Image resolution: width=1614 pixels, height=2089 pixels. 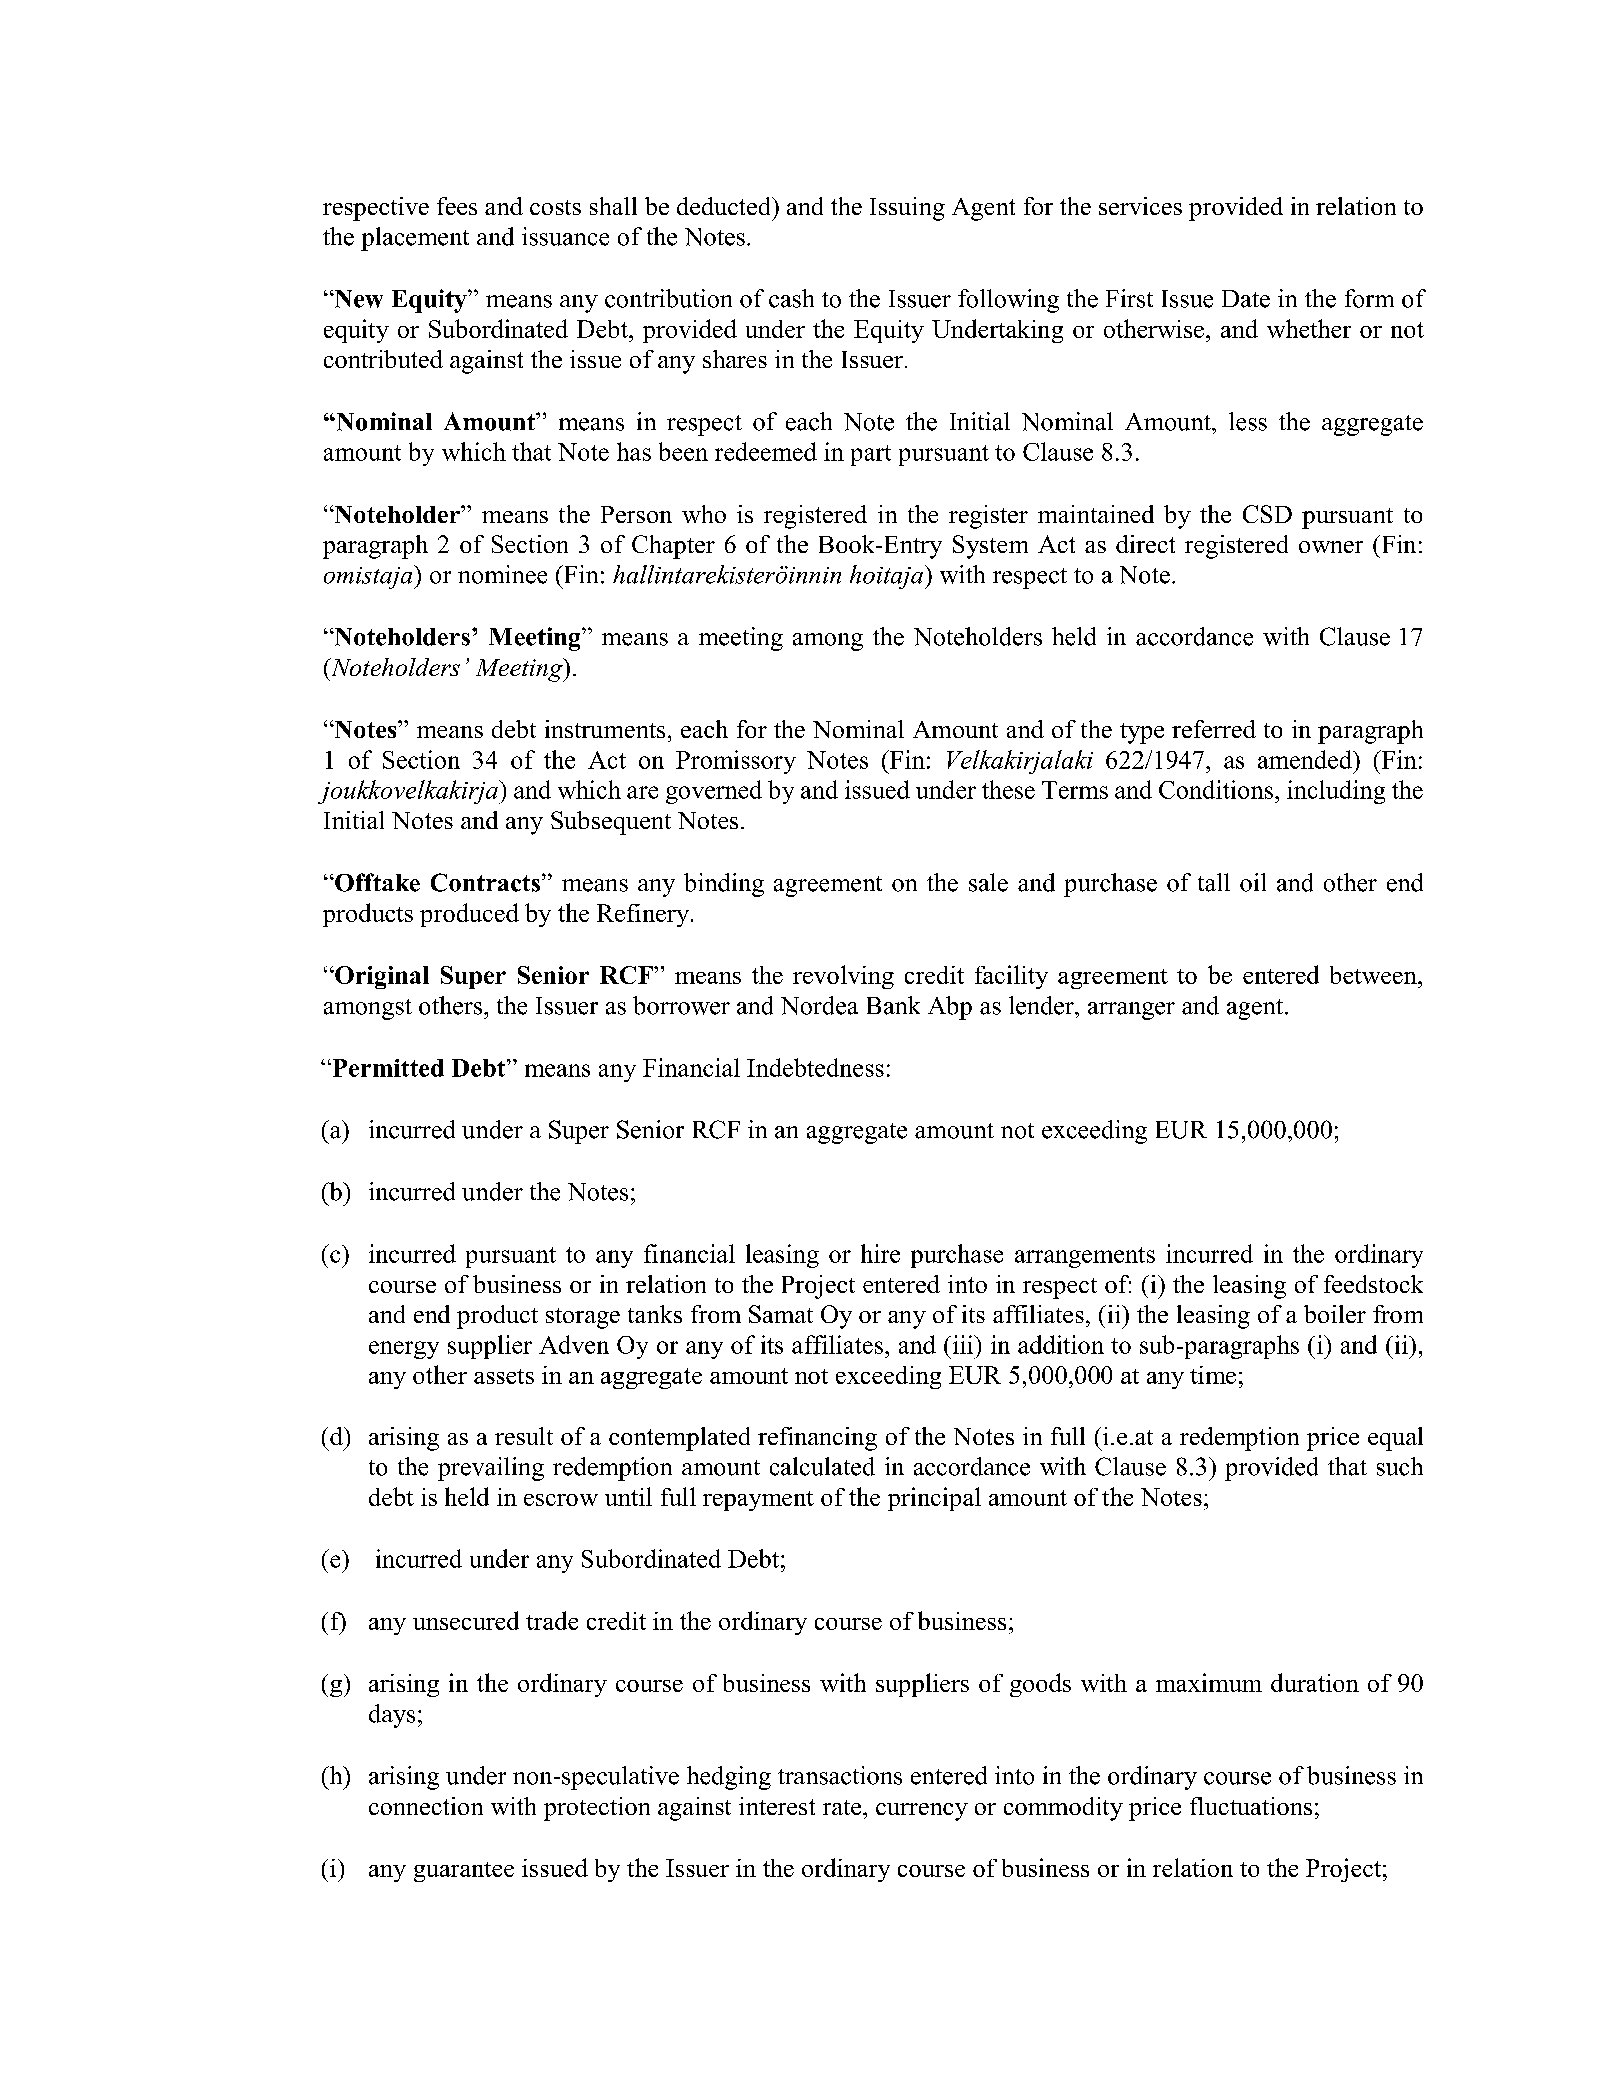 What do you see at coordinates (583, 1318) in the screenshot?
I see `storage` at bounding box center [583, 1318].
